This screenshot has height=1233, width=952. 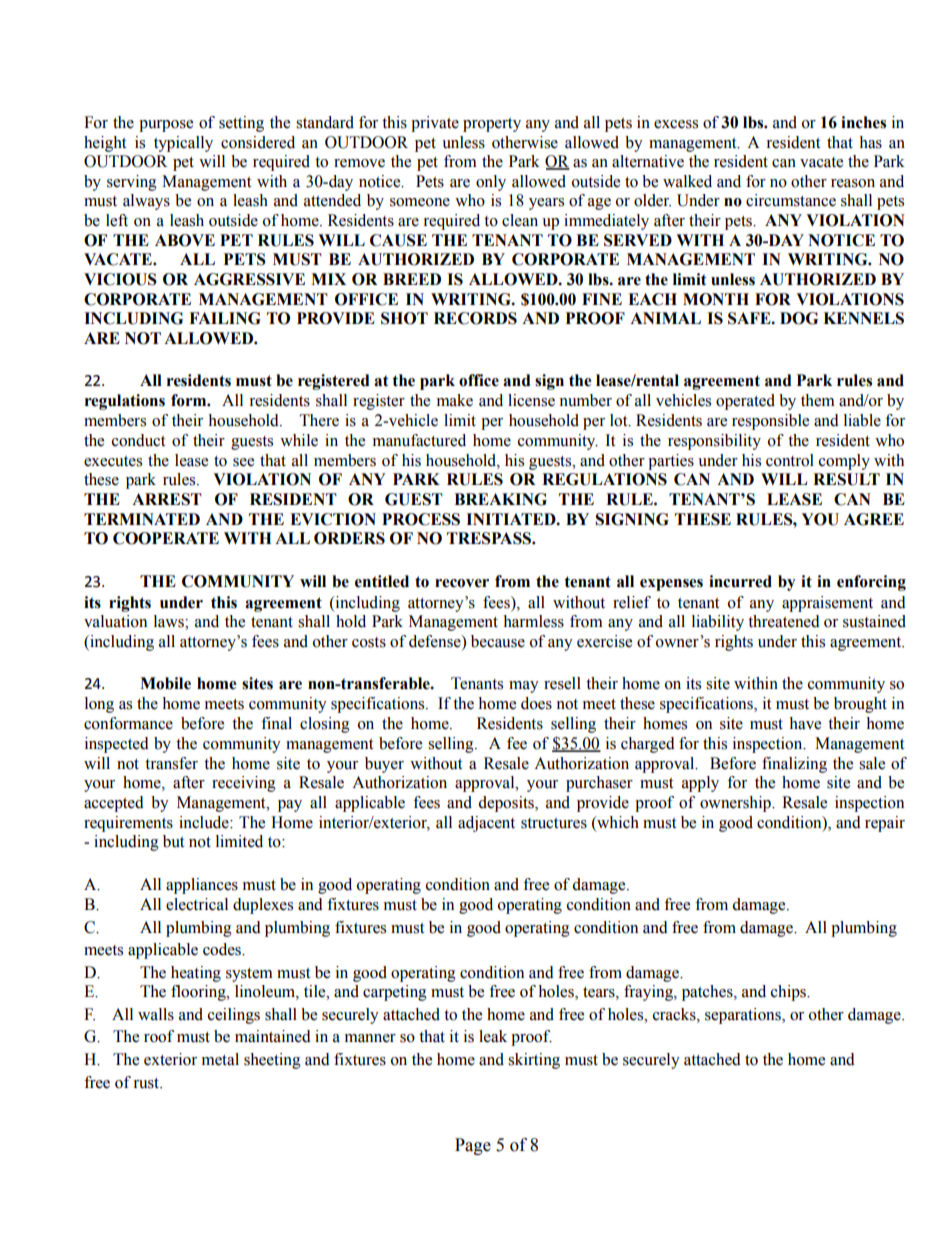 What do you see at coordinates (492, 125) in the screenshot?
I see `property` at bounding box center [492, 125].
